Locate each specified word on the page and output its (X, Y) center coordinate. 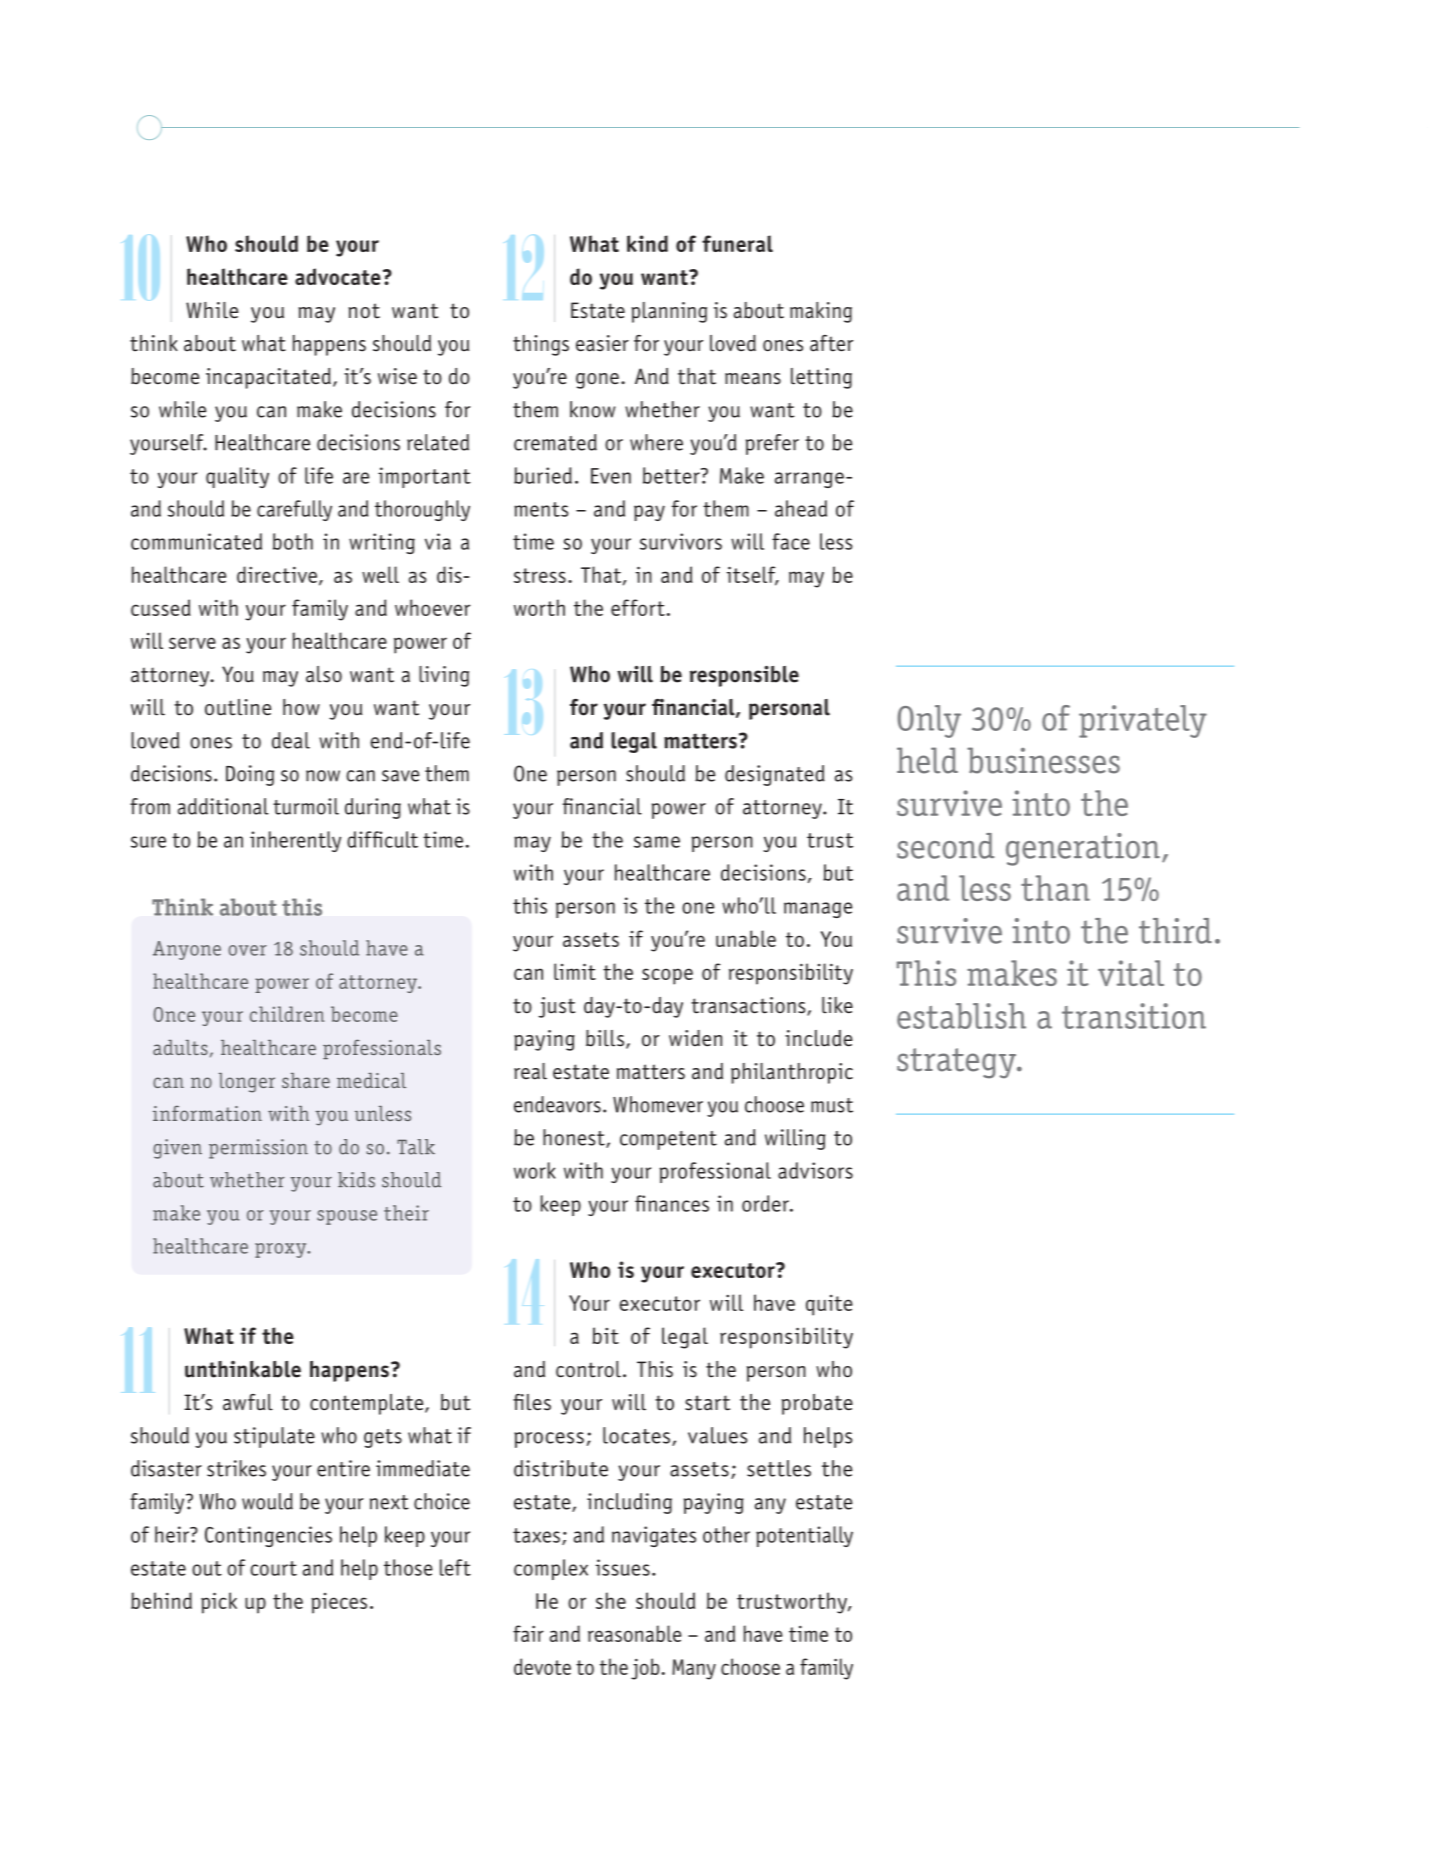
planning (669, 312)
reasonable (635, 1633)
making (821, 312)
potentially (804, 1536)
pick (219, 1603)
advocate (338, 276)
